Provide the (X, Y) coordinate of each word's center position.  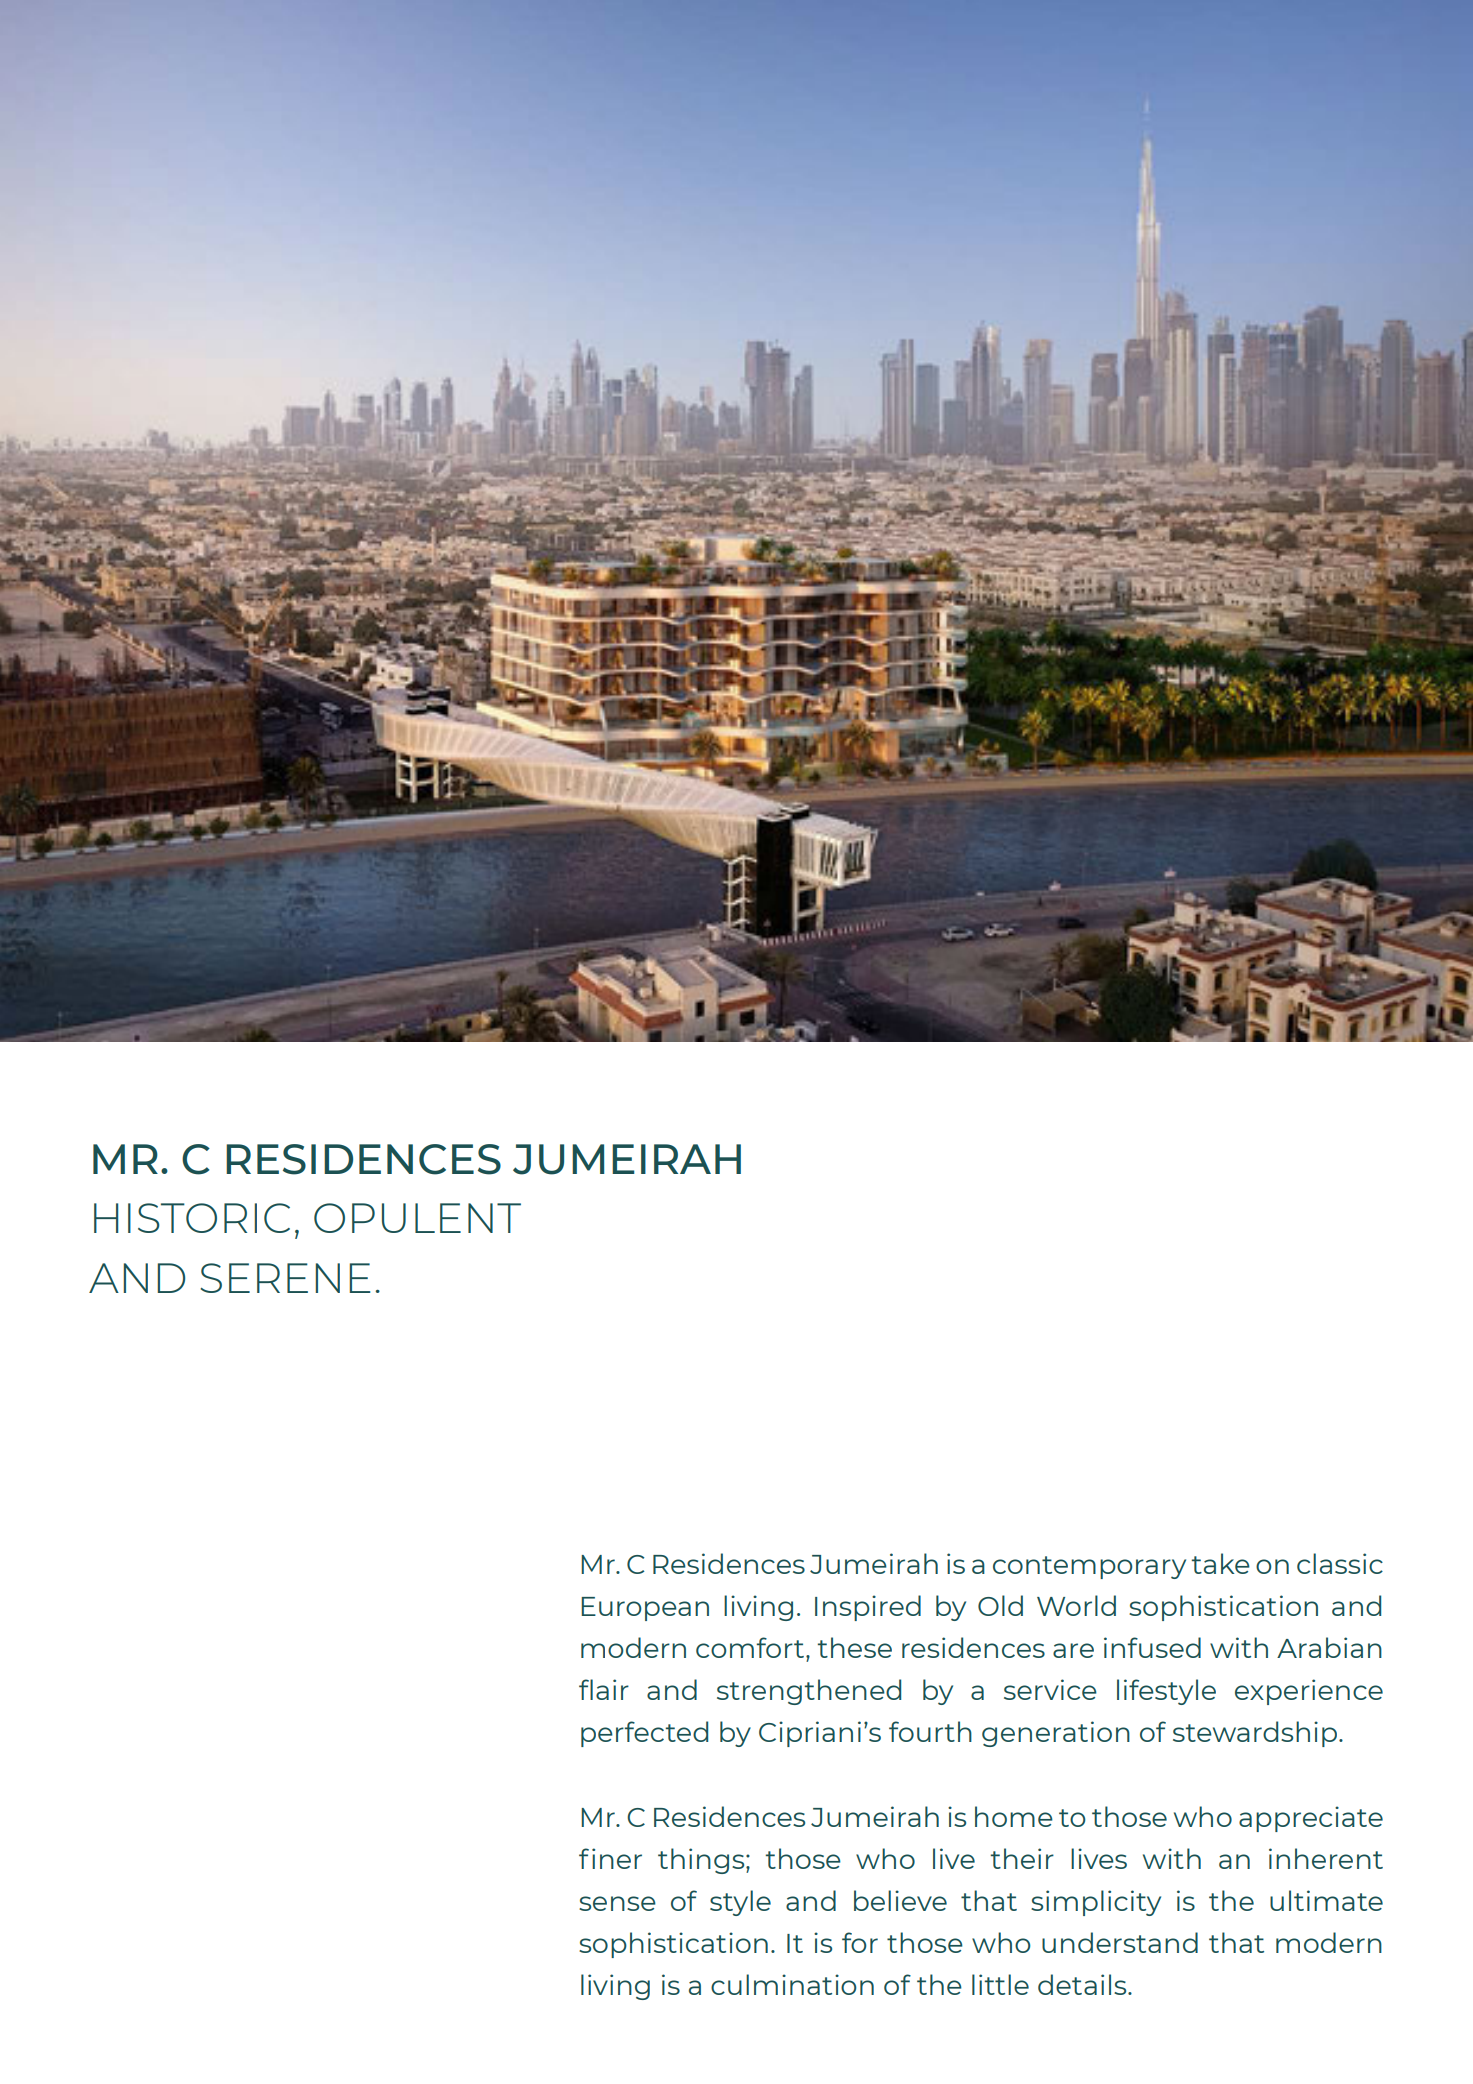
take (1220, 1563)
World (1076, 1605)
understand (1120, 1942)
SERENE (285, 1278)
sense (617, 1903)
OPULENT (417, 1218)
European (645, 1609)
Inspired (868, 1608)
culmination (792, 1984)
